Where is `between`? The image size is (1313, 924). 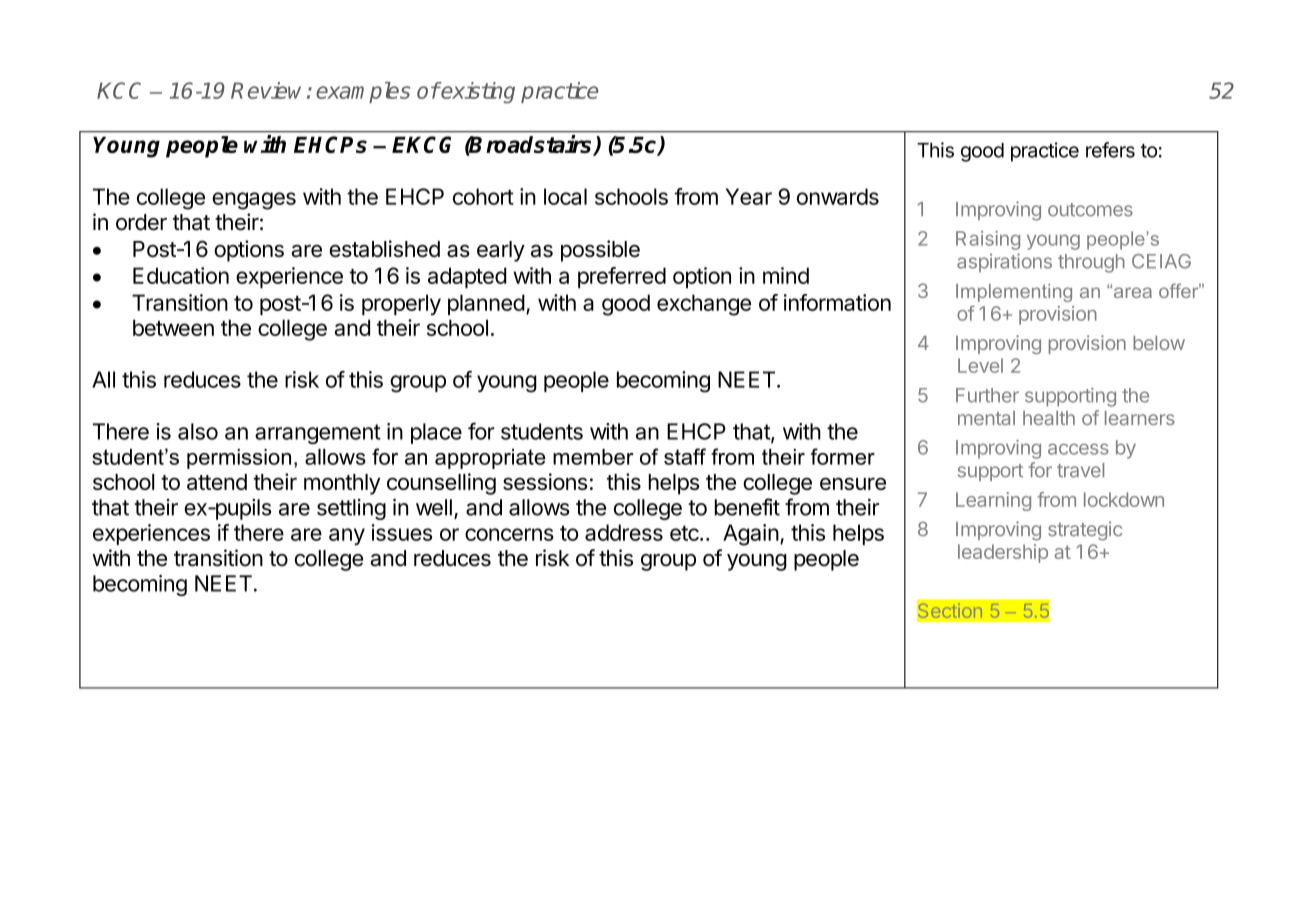
between is located at coordinates (173, 327).
